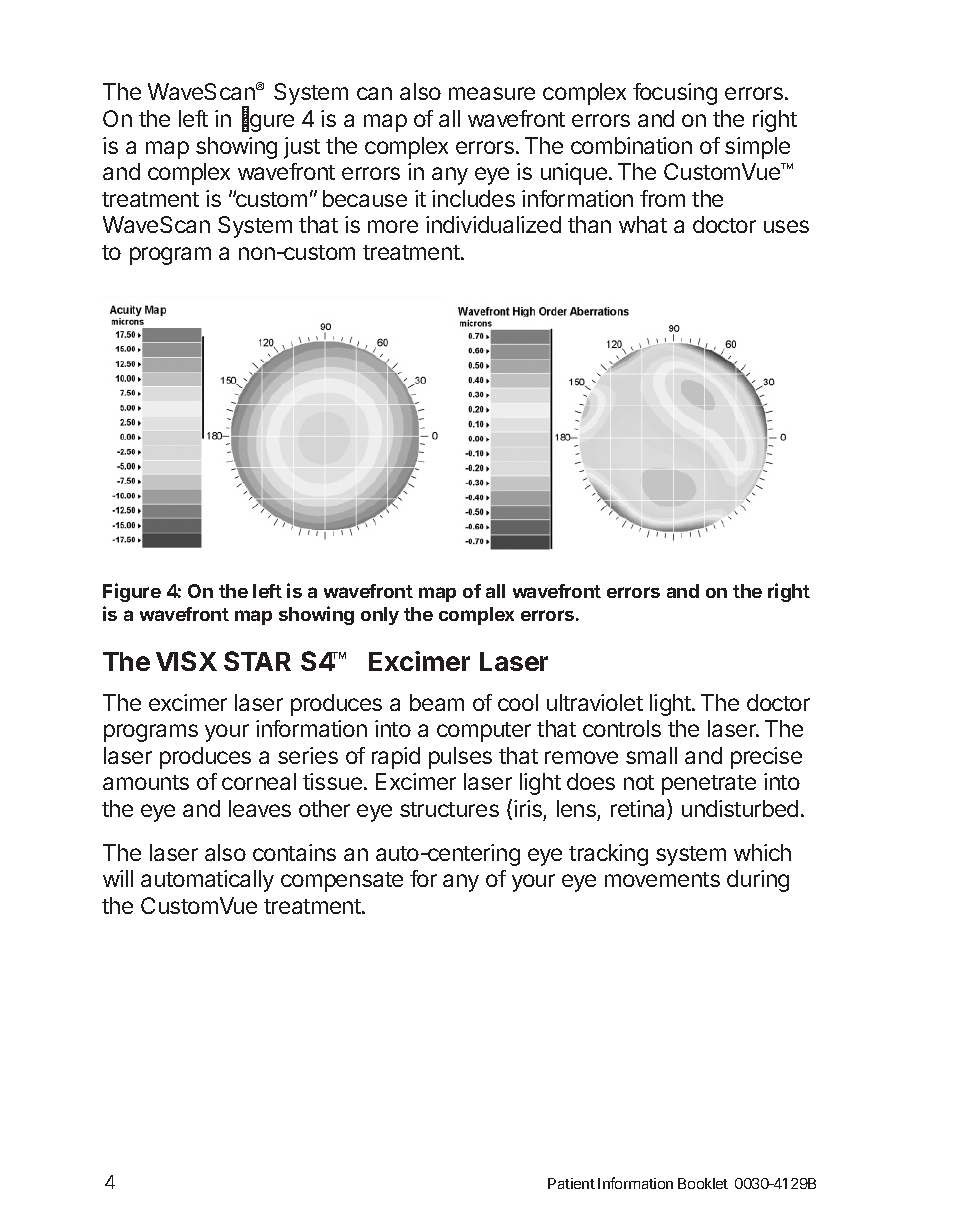 The image size is (958, 1232). Describe the element at coordinates (703, 1183) in the screenshot. I see `Booklet` at that location.
